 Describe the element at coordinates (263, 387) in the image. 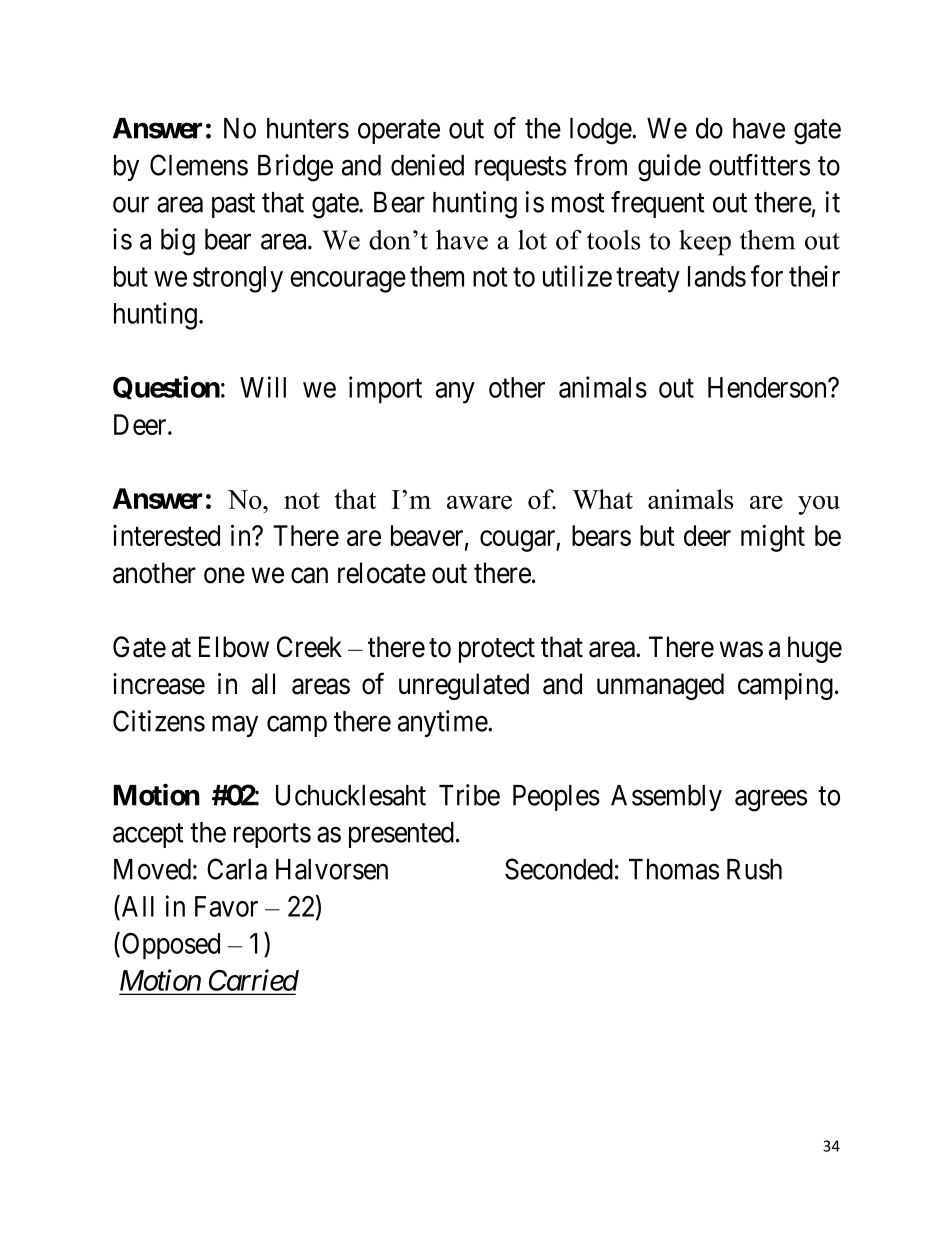

I see `Will` at that location.
